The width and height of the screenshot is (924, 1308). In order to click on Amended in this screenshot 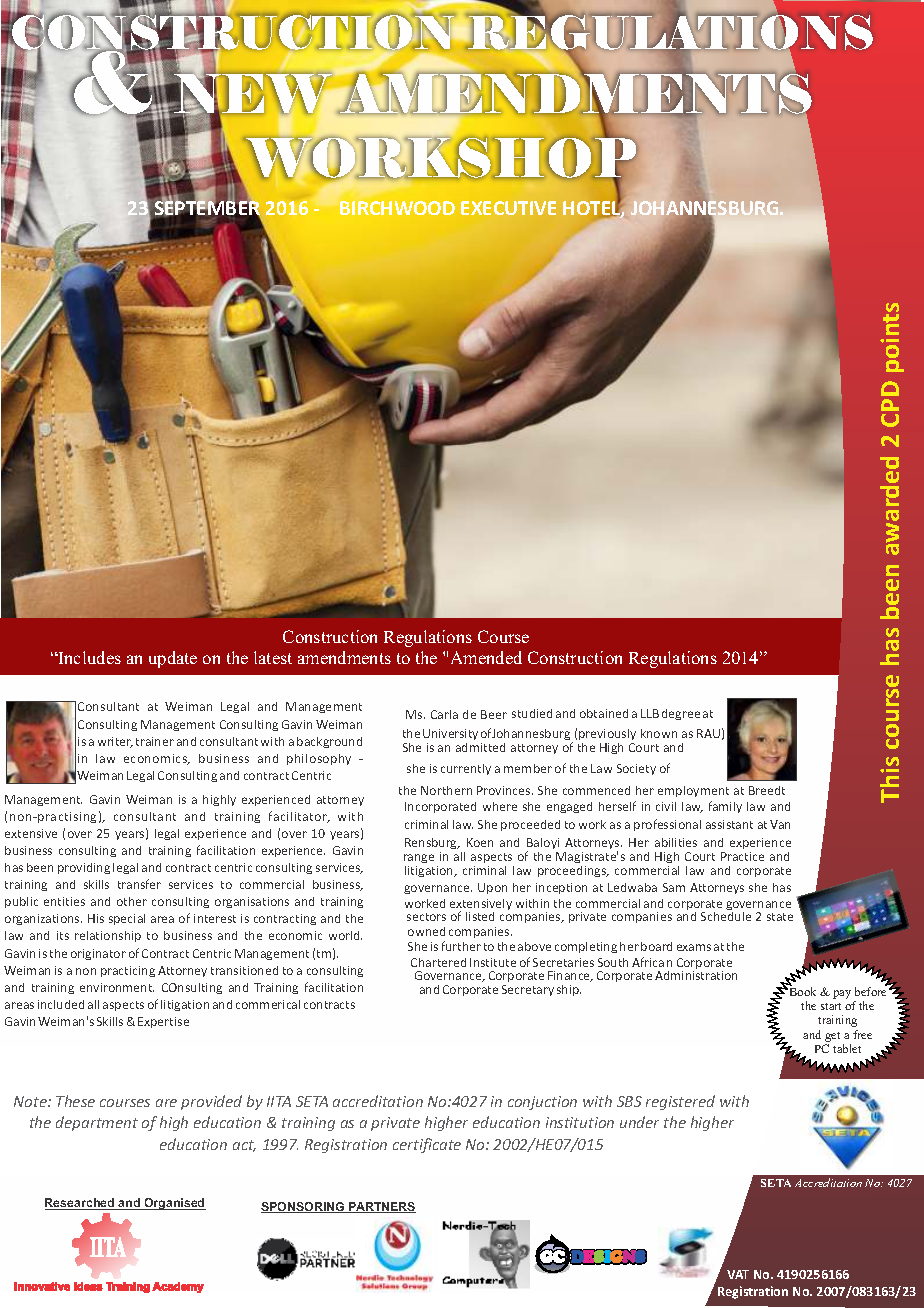, I will do `click(486, 657)`.
